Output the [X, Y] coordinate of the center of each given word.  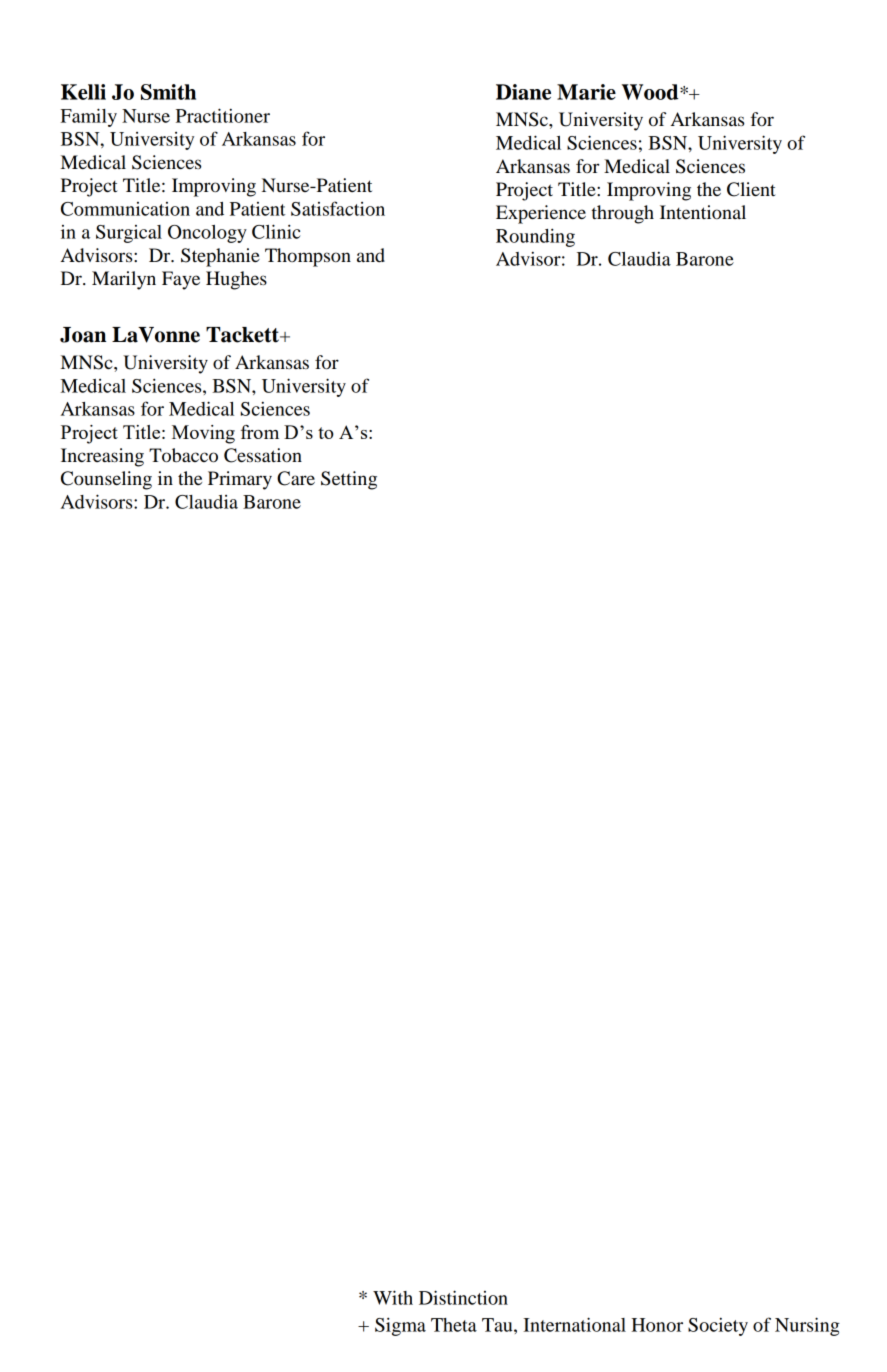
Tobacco [183, 455]
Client [751, 189]
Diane [523, 92]
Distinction [463, 1297]
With [393, 1297]
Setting [349, 480]
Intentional [703, 212]
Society [718, 1326]
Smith [168, 92]
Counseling [106, 480]
